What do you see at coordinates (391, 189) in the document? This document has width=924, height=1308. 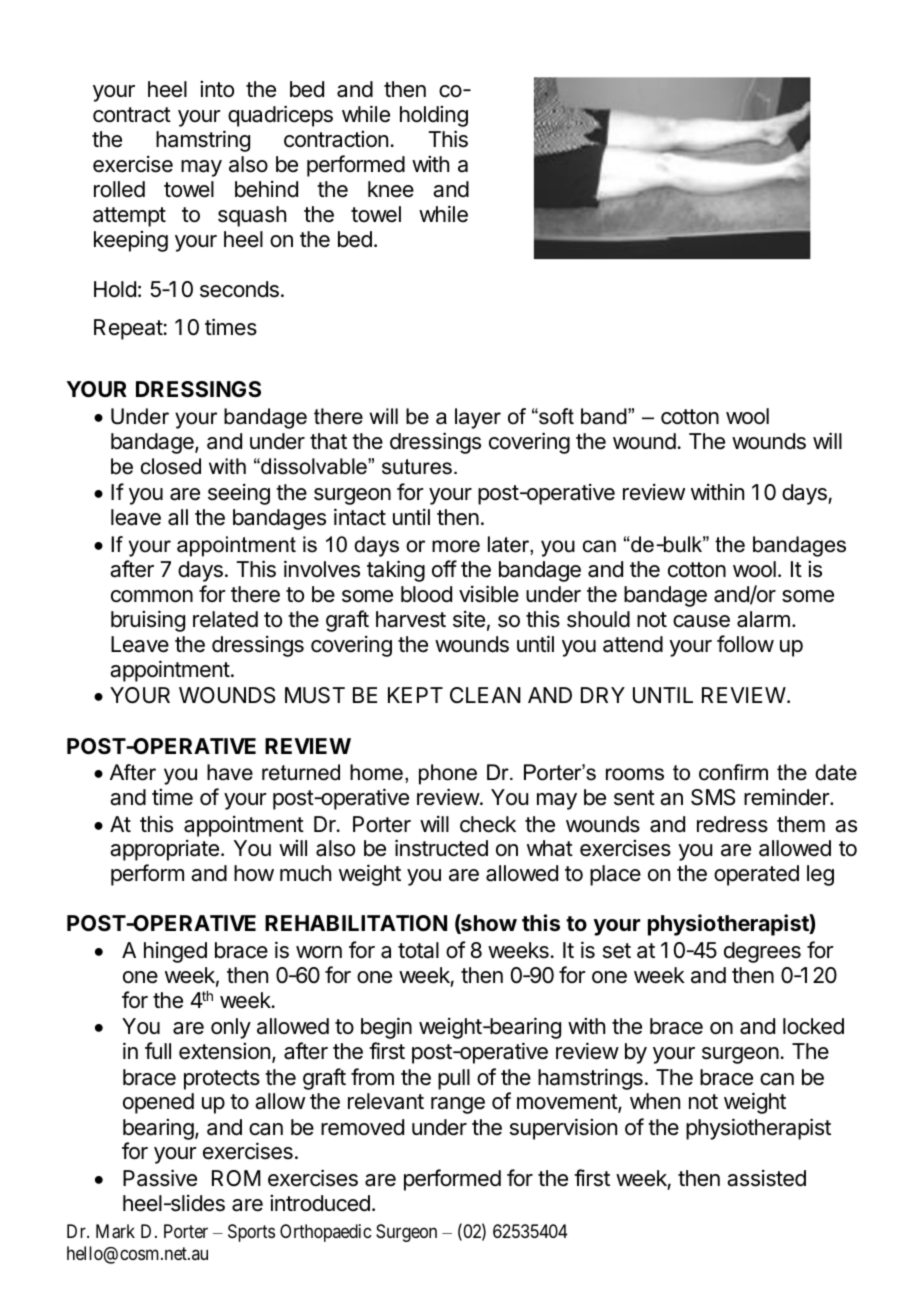 I see `knee` at bounding box center [391, 189].
